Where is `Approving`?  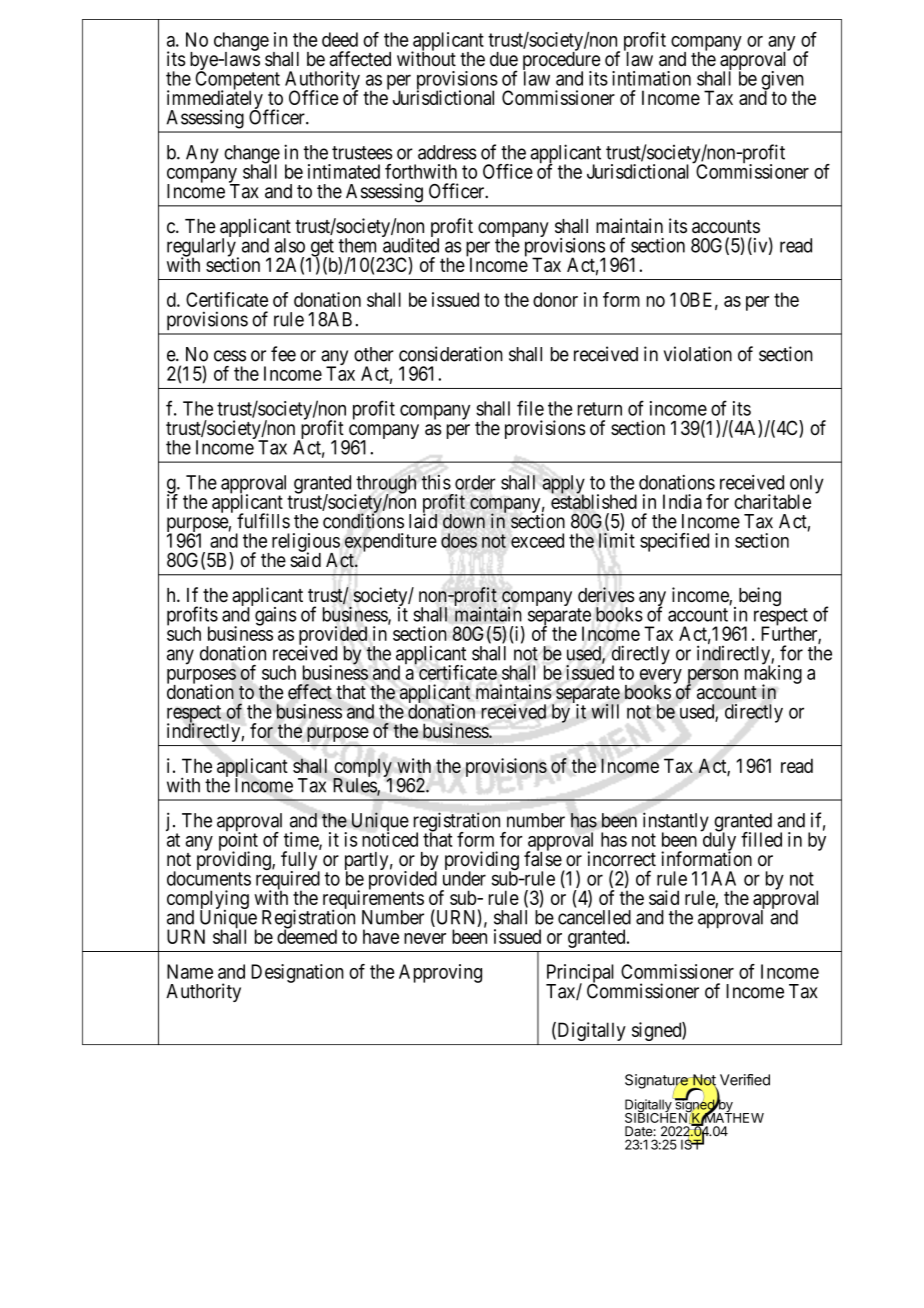 Approving is located at coordinates (440, 973).
